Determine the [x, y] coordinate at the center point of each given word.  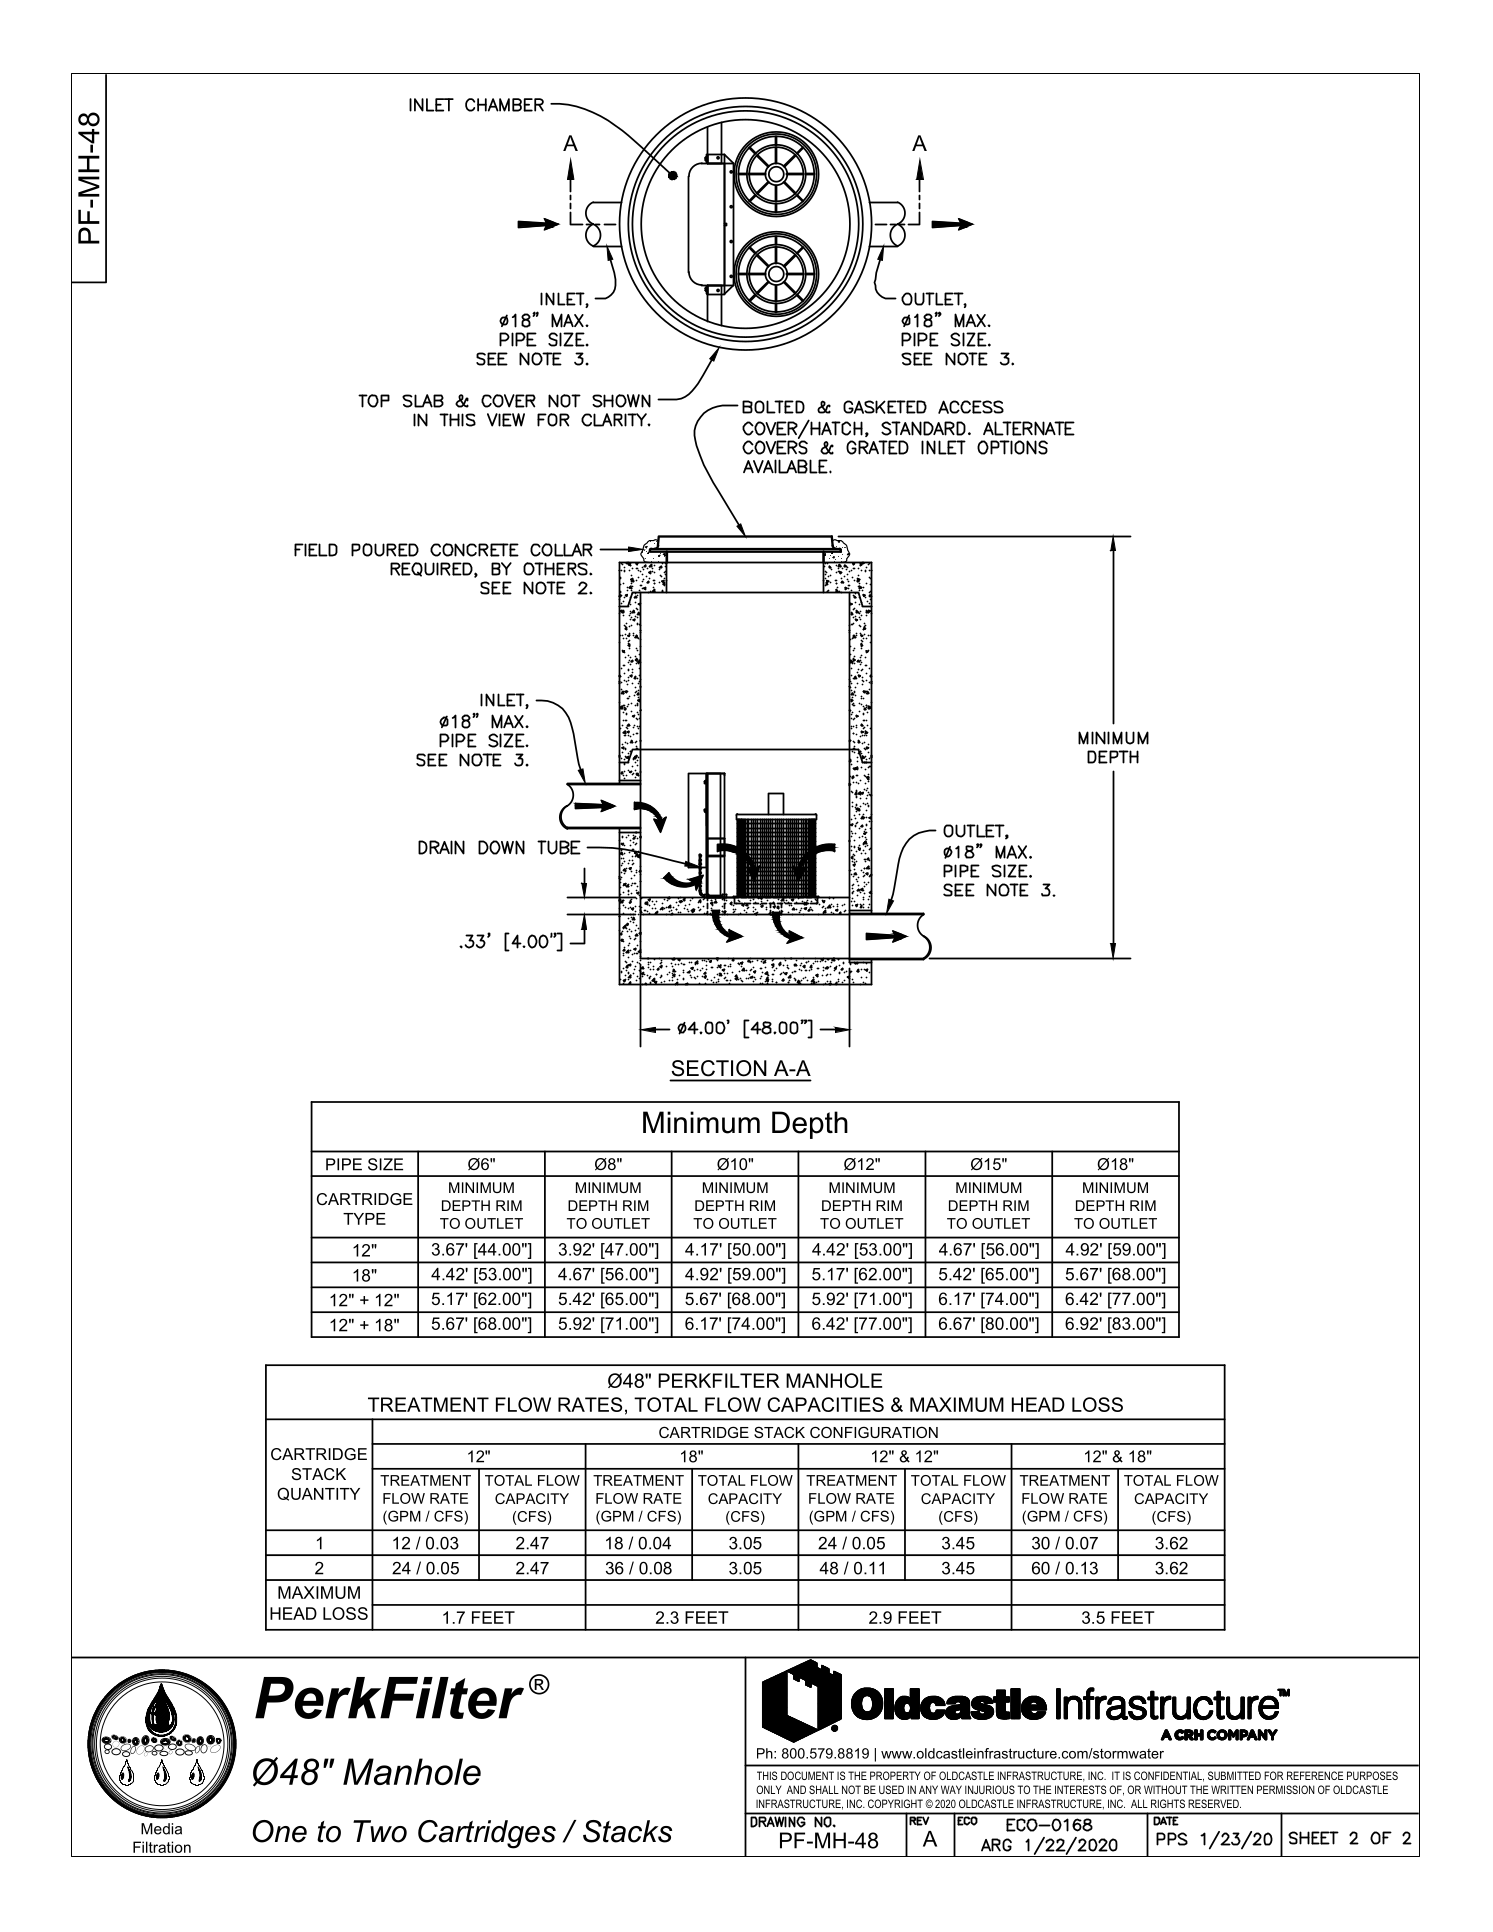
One [280, 1831]
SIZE [385, 1164]
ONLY [769, 1789]
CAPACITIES [825, 1404]
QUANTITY [318, 1494]
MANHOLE [834, 1380]
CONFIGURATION [874, 1432]
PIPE [344, 1164]
